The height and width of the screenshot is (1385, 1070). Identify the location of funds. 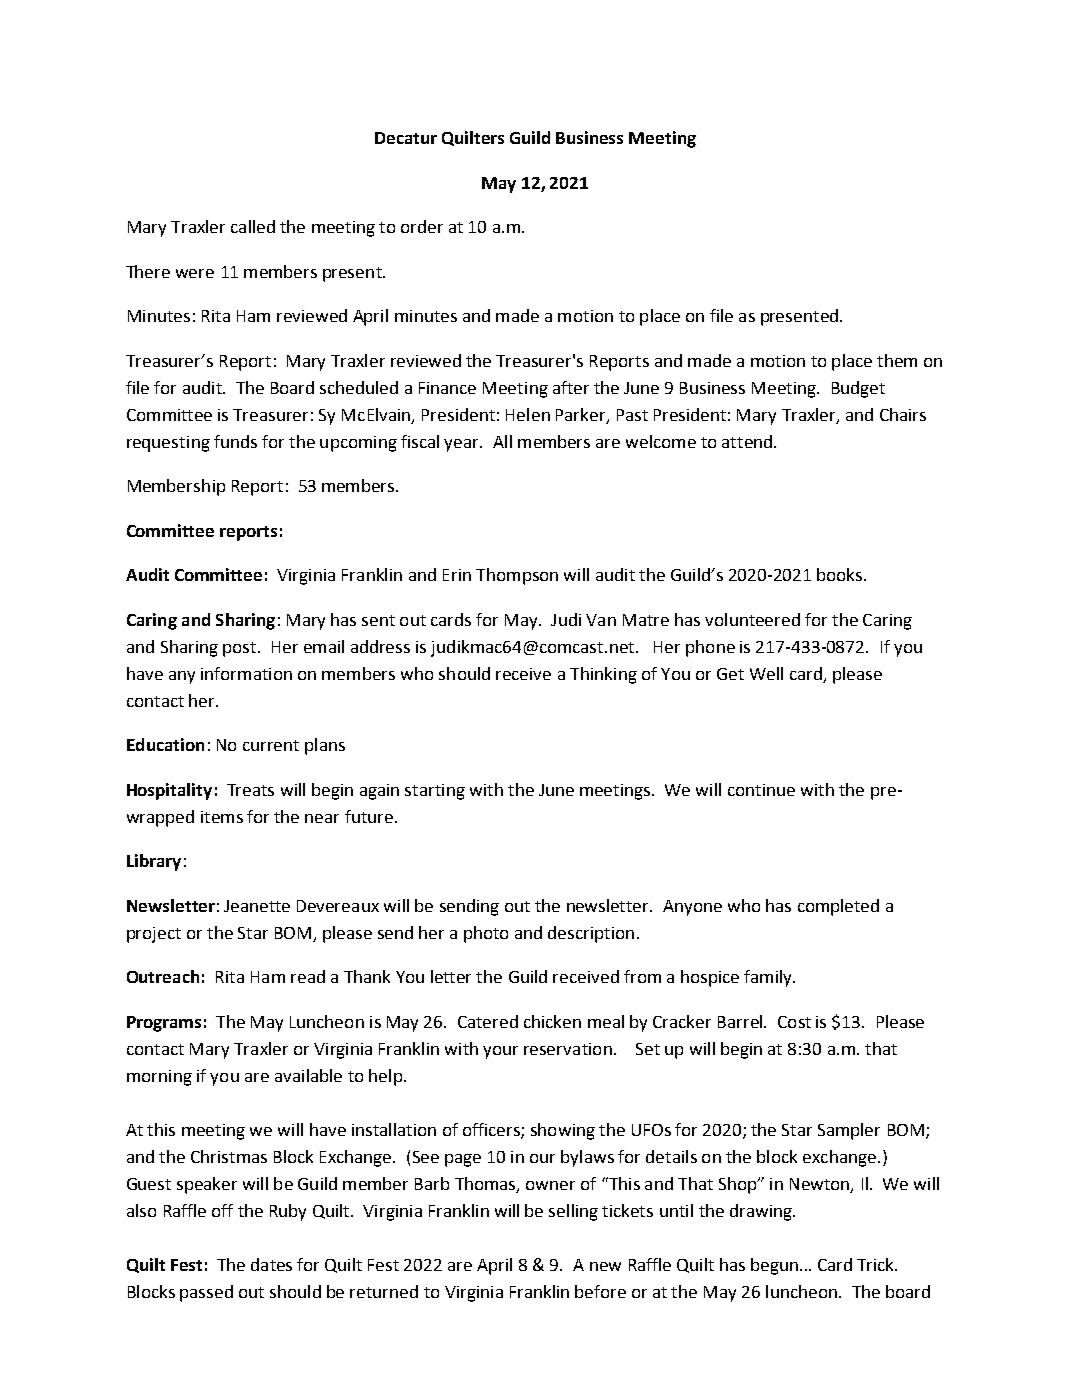
(235, 441).
